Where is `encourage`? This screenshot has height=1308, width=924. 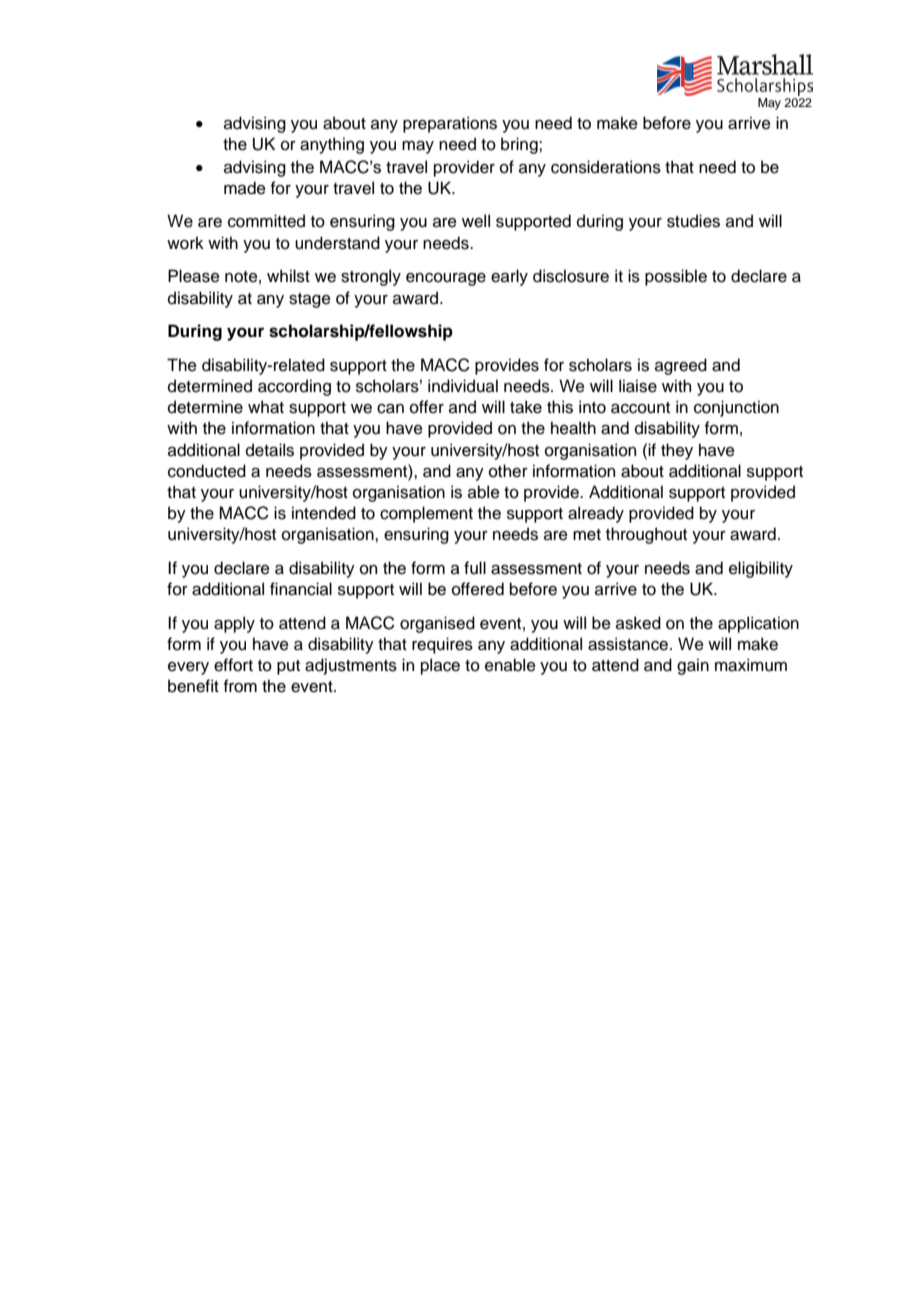
encourage is located at coordinates (446, 279).
